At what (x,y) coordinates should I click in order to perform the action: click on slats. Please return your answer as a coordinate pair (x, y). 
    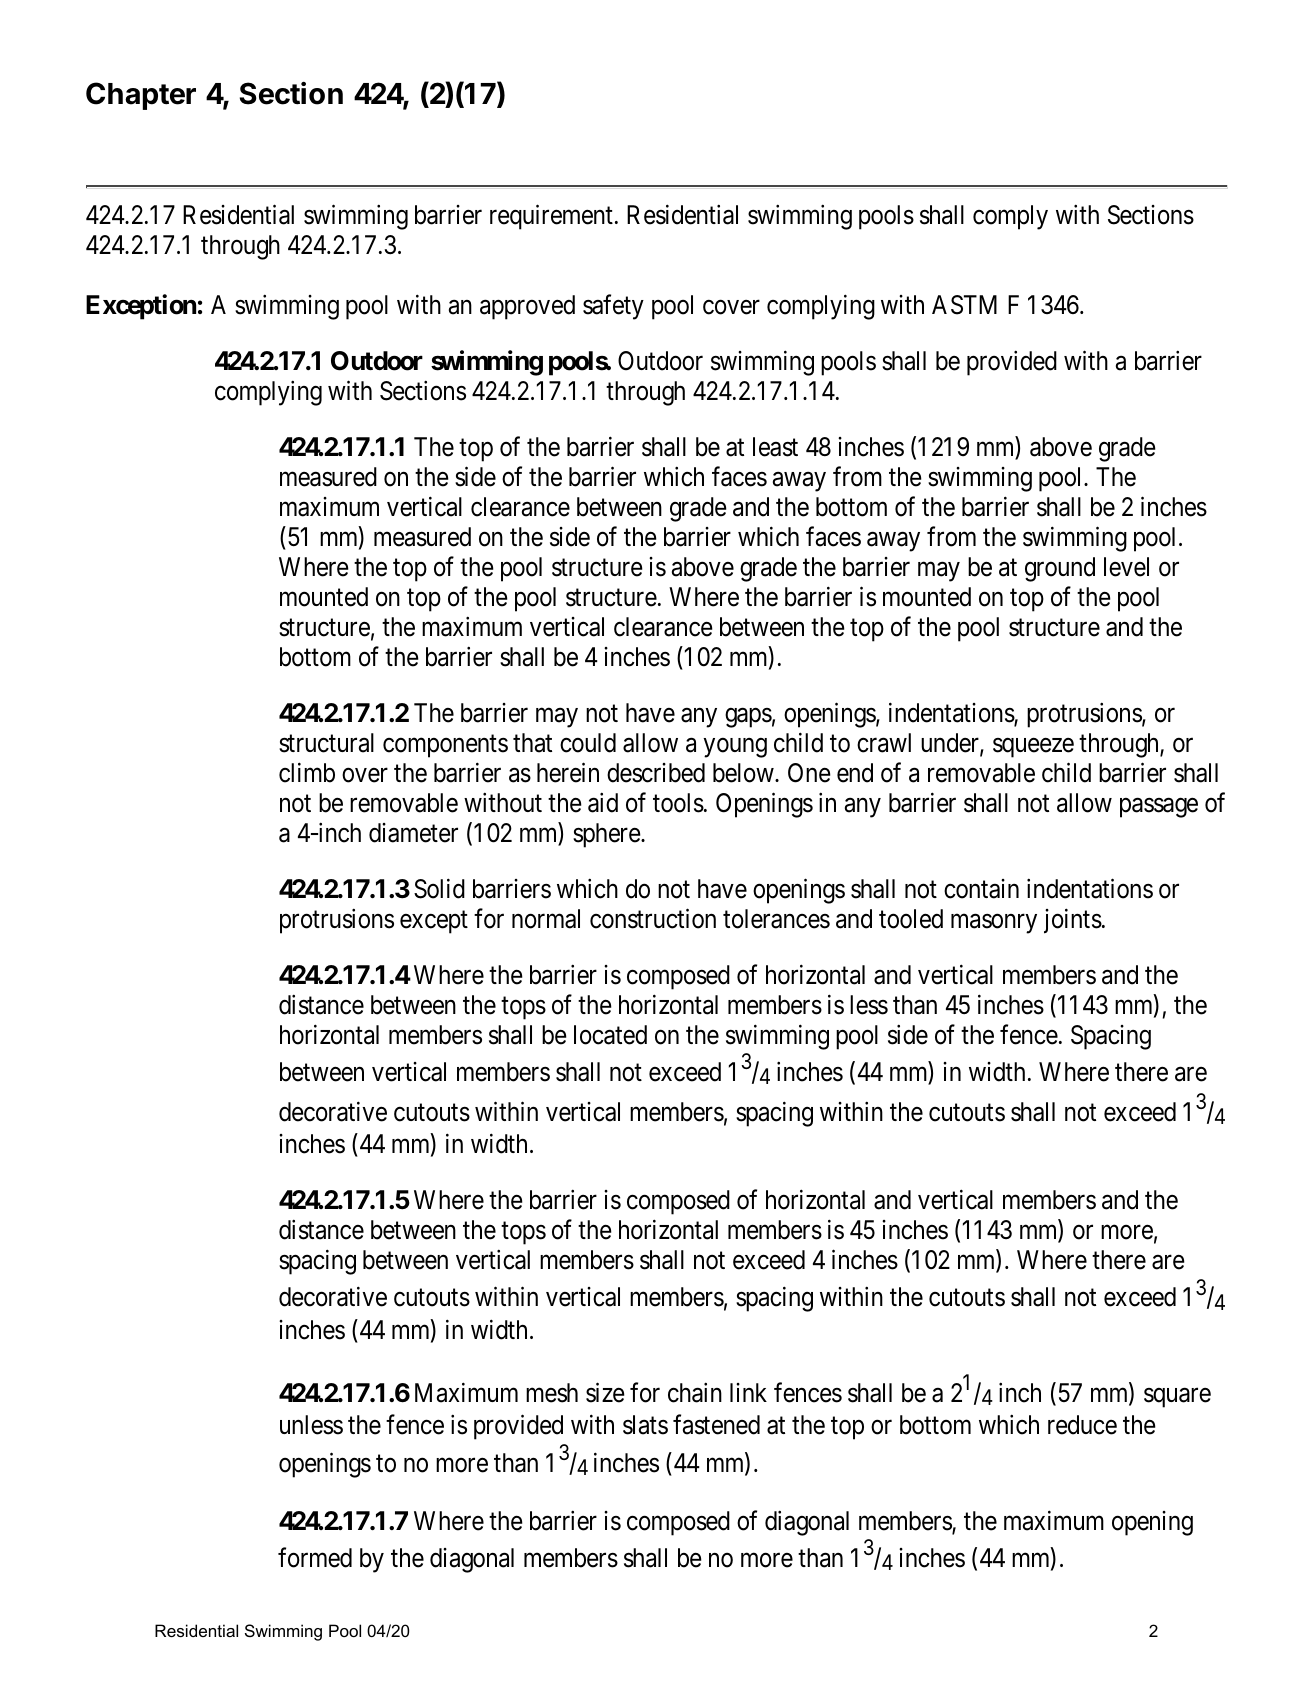
    Looking at the image, I should click on (645, 1425).
